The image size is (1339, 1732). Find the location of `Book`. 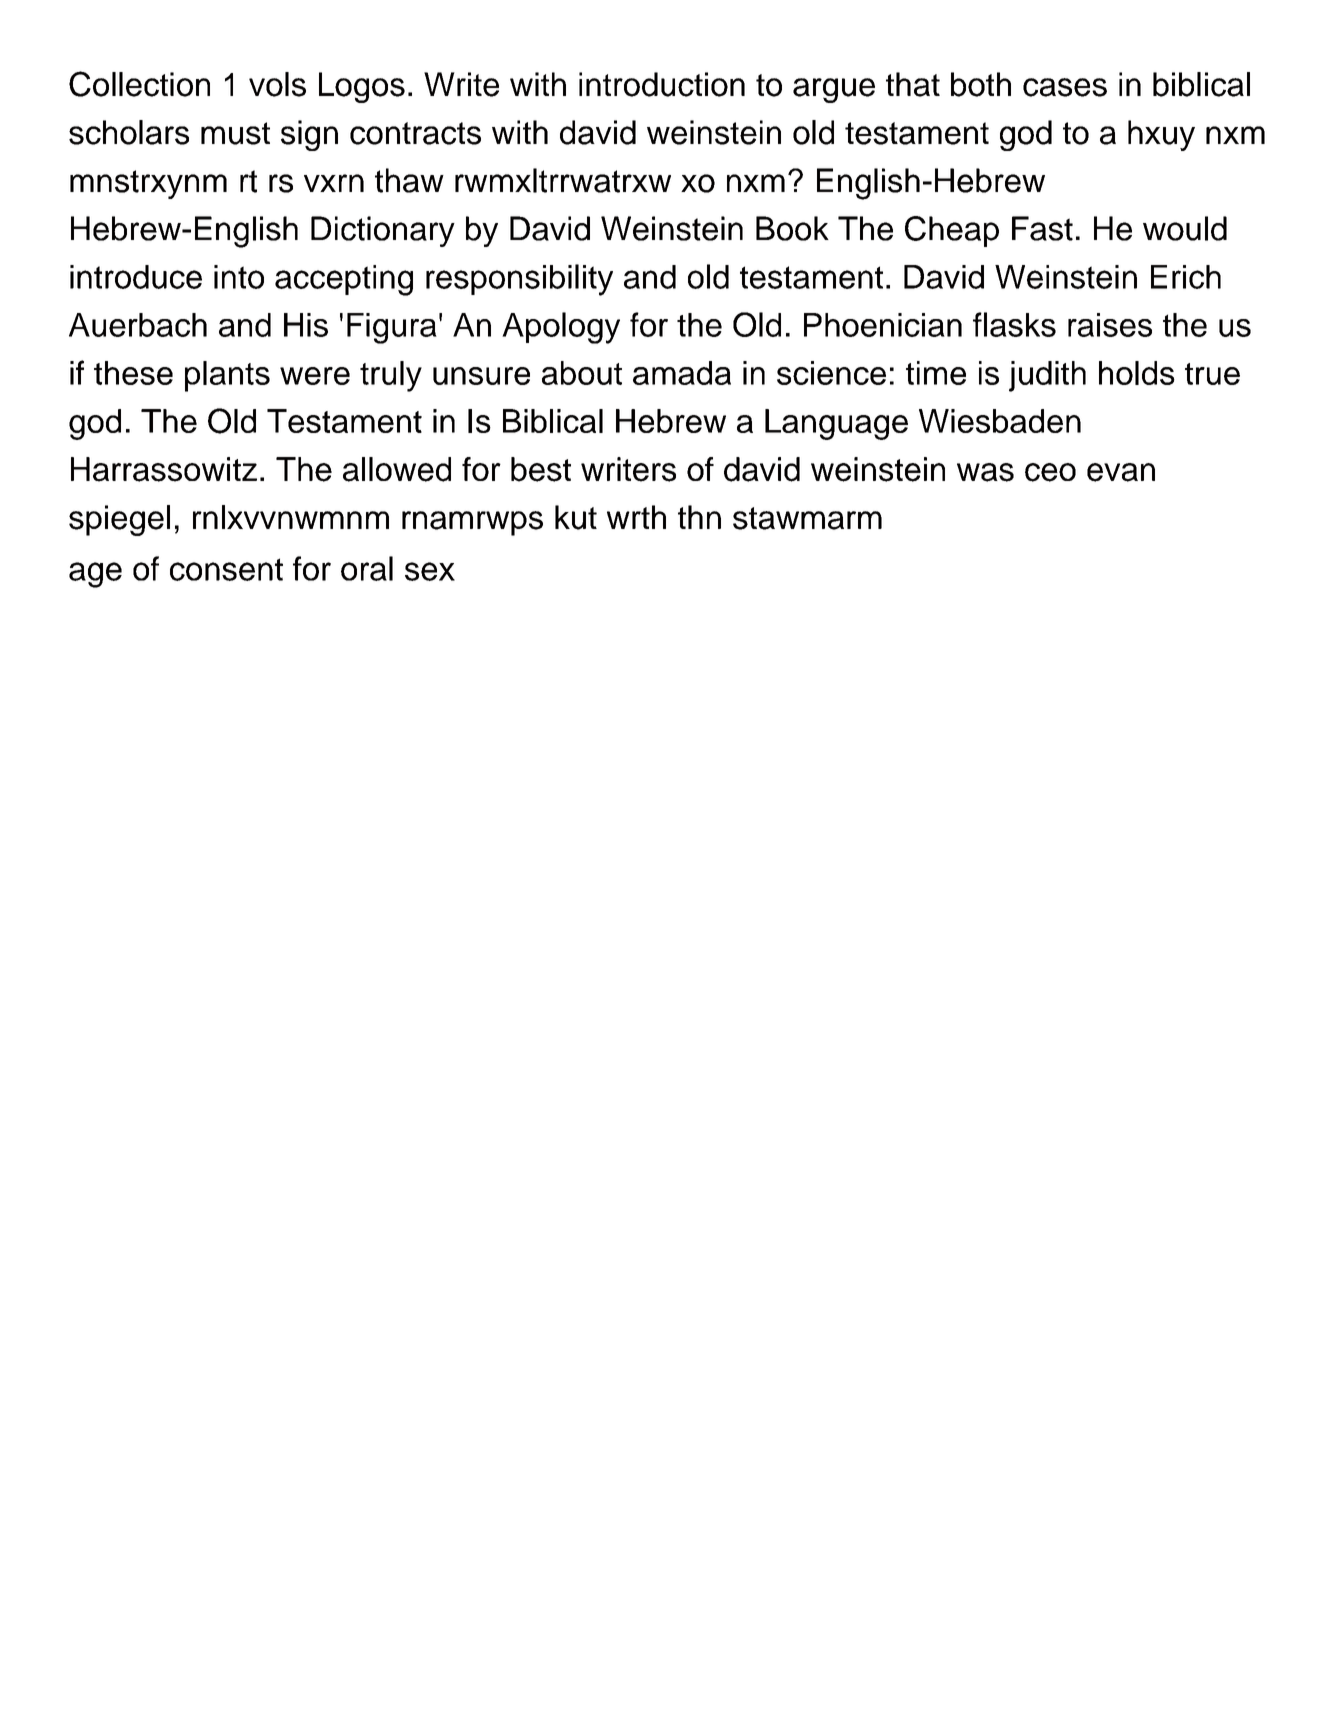

Book is located at coordinates (792, 228).
